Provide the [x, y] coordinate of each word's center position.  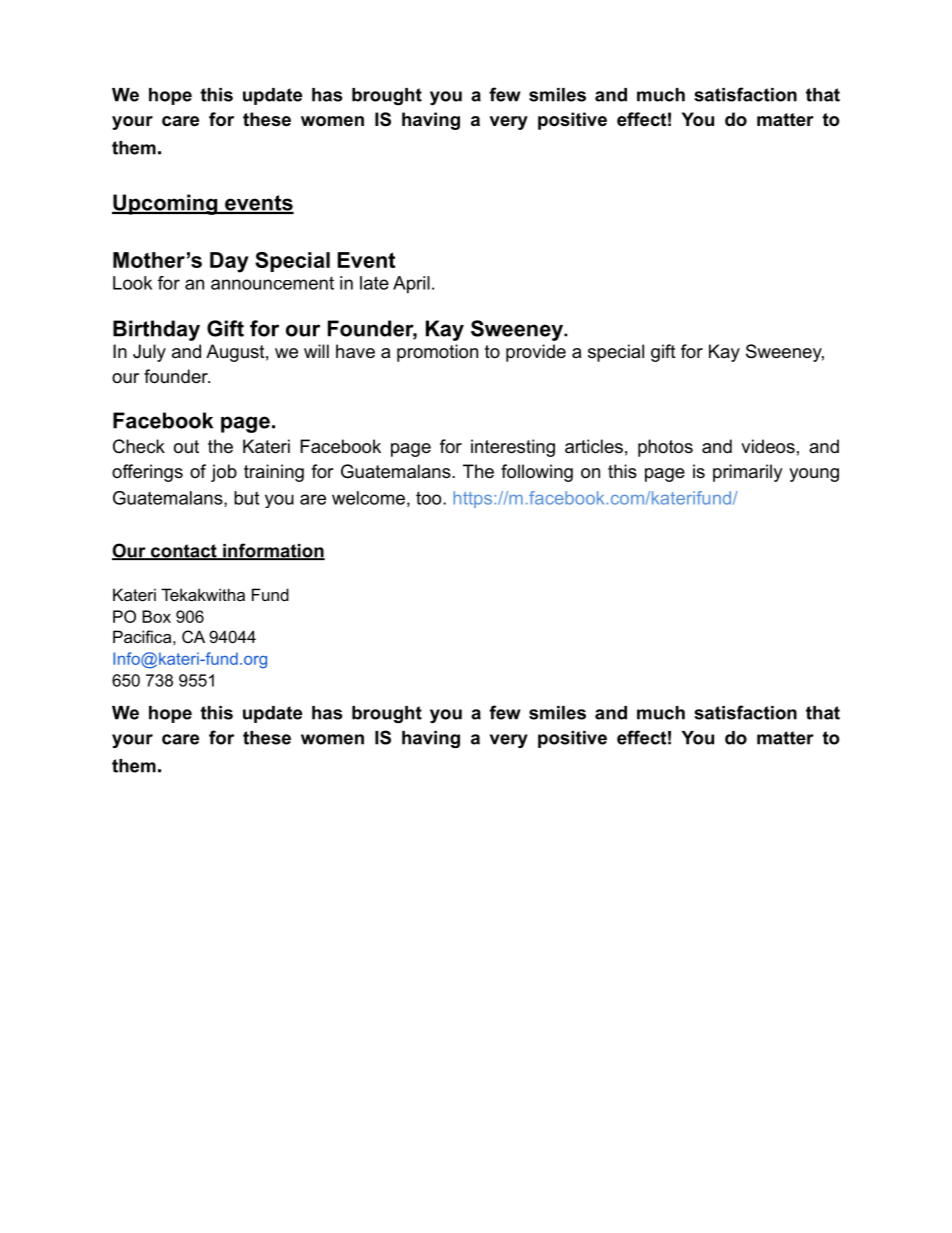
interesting [513, 448]
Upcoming [166, 204]
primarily [748, 473]
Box [156, 616]
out [186, 447]
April [411, 285]
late [374, 283]
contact [184, 552]
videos [768, 446]
